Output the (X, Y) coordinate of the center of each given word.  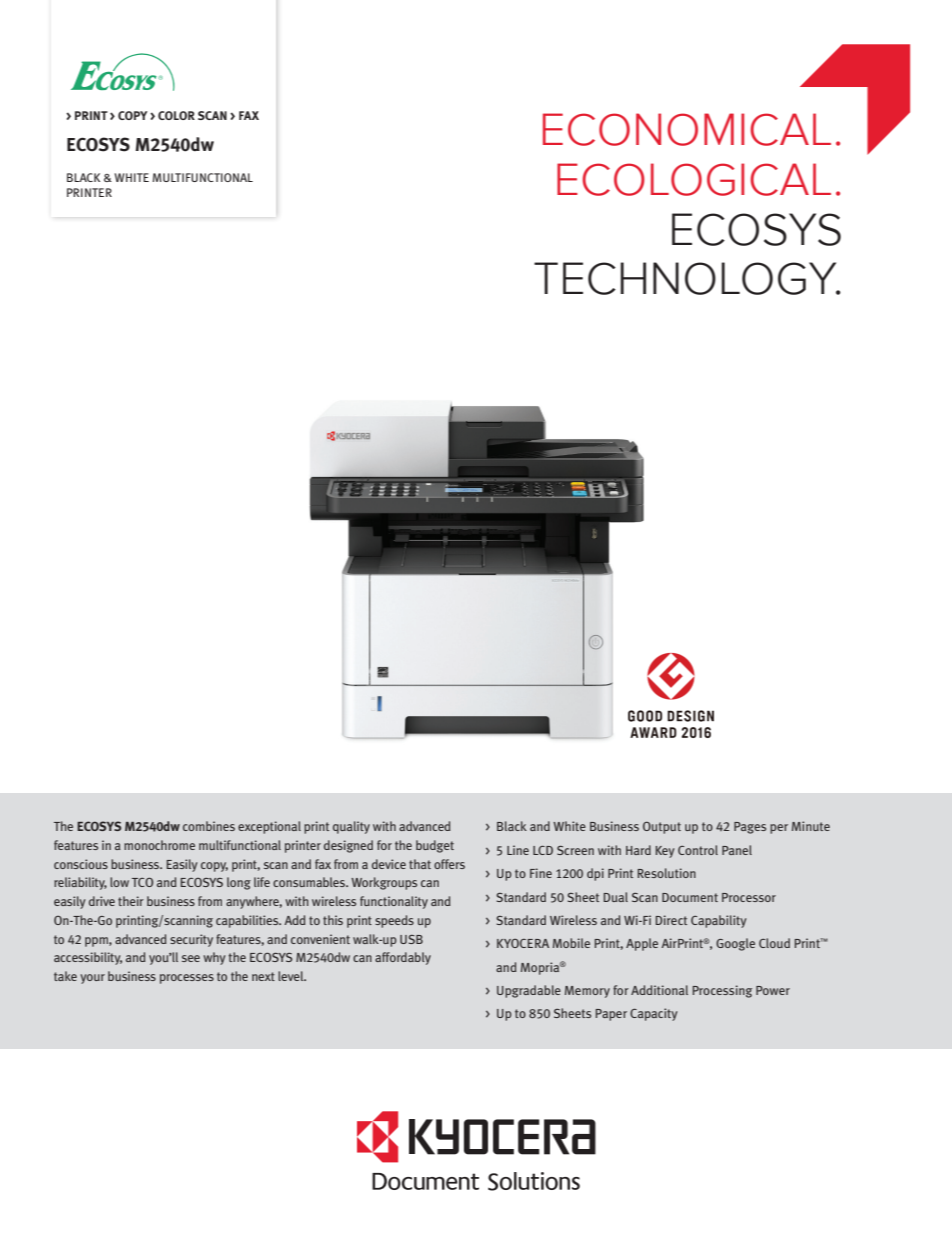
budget (435, 846)
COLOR (176, 115)
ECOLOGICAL (694, 179)
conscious (81, 864)
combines (209, 826)
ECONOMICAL (687, 129)
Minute (811, 826)
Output (662, 827)
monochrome (159, 845)
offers (449, 864)
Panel (737, 850)
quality (351, 827)
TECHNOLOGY (686, 278)
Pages (750, 828)
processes (187, 979)
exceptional (269, 827)
